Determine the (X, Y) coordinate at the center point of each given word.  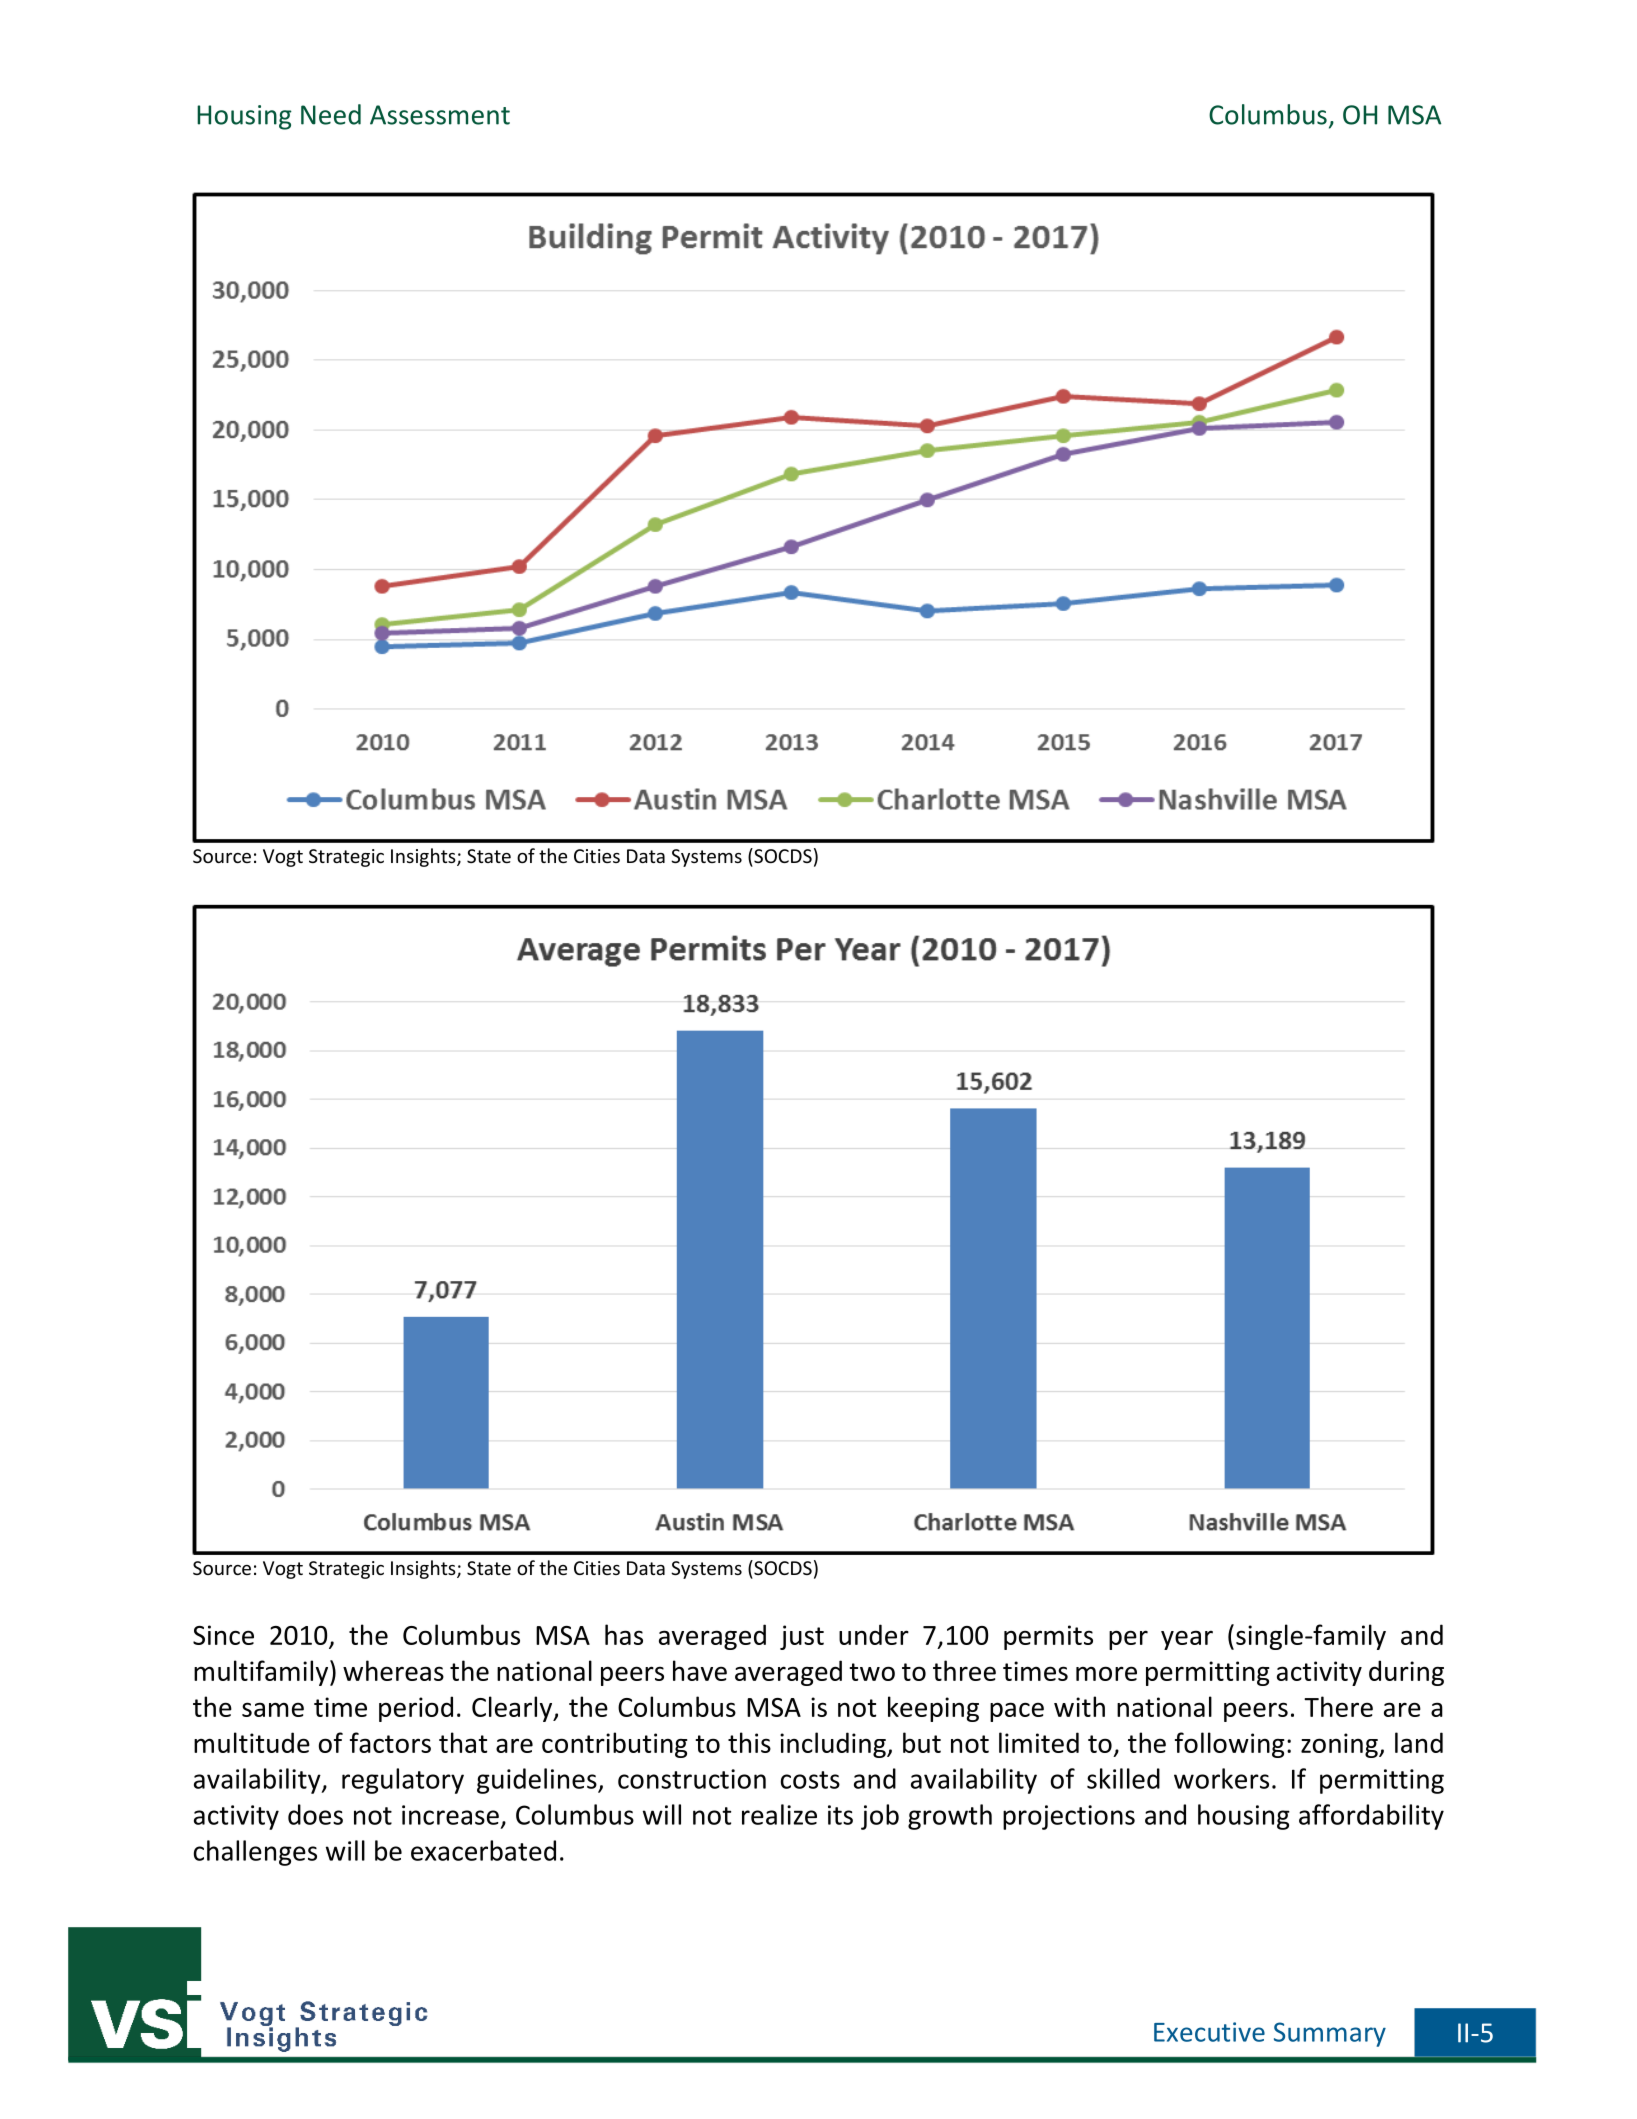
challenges (255, 1853)
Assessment (440, 115)
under (874, 1634)
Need (331, 114)
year (1187, 1640)
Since (223, 1635)
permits (1048, 1637)
